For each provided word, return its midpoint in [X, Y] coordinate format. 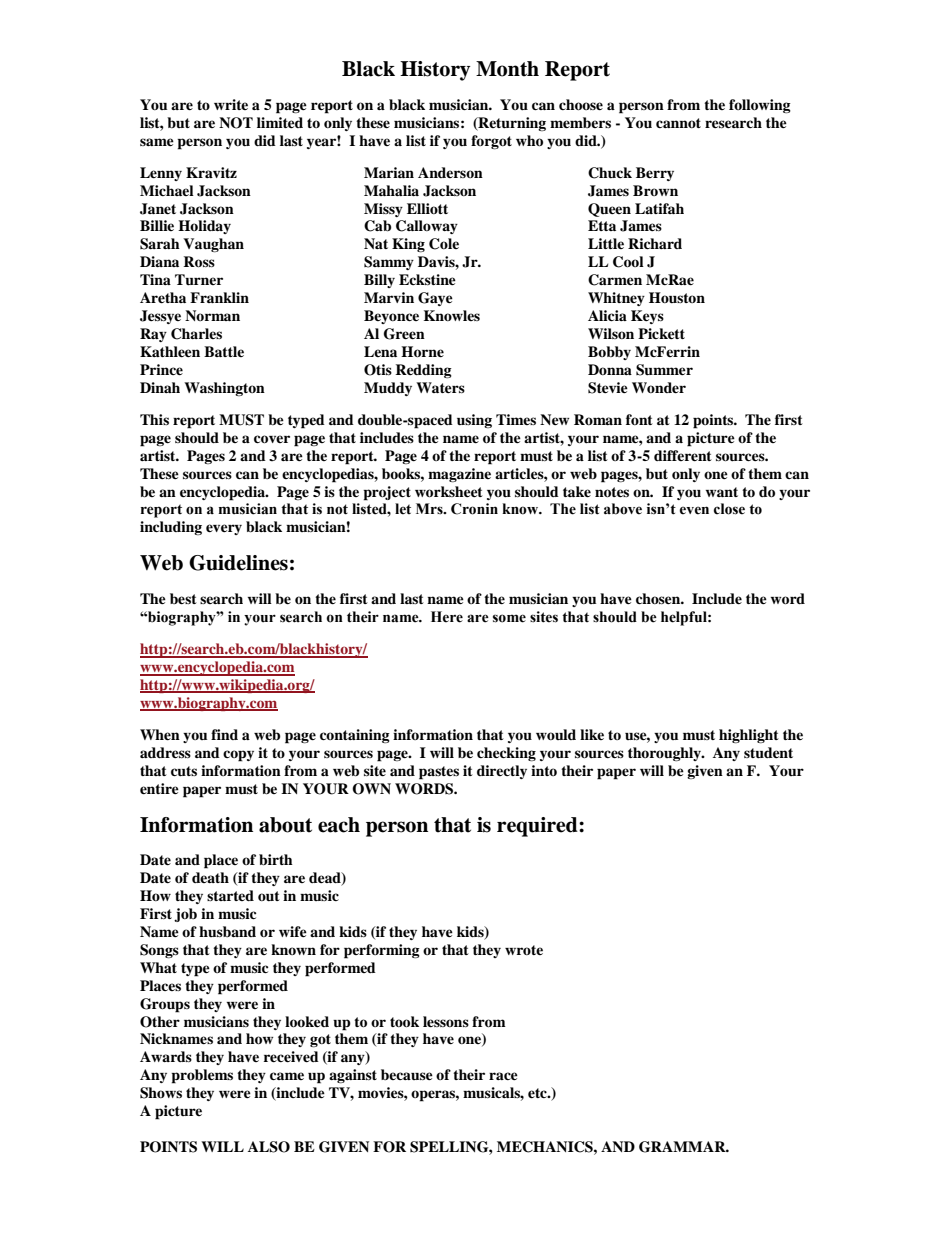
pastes [439, 773]
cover [272, 439]
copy [238, 756]
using [474, 421]
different [683, 455]
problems [202, 1076]
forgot [491, 142]
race [503, 1076]
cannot [678, 123]
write [231, 104]
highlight [749, 736]
